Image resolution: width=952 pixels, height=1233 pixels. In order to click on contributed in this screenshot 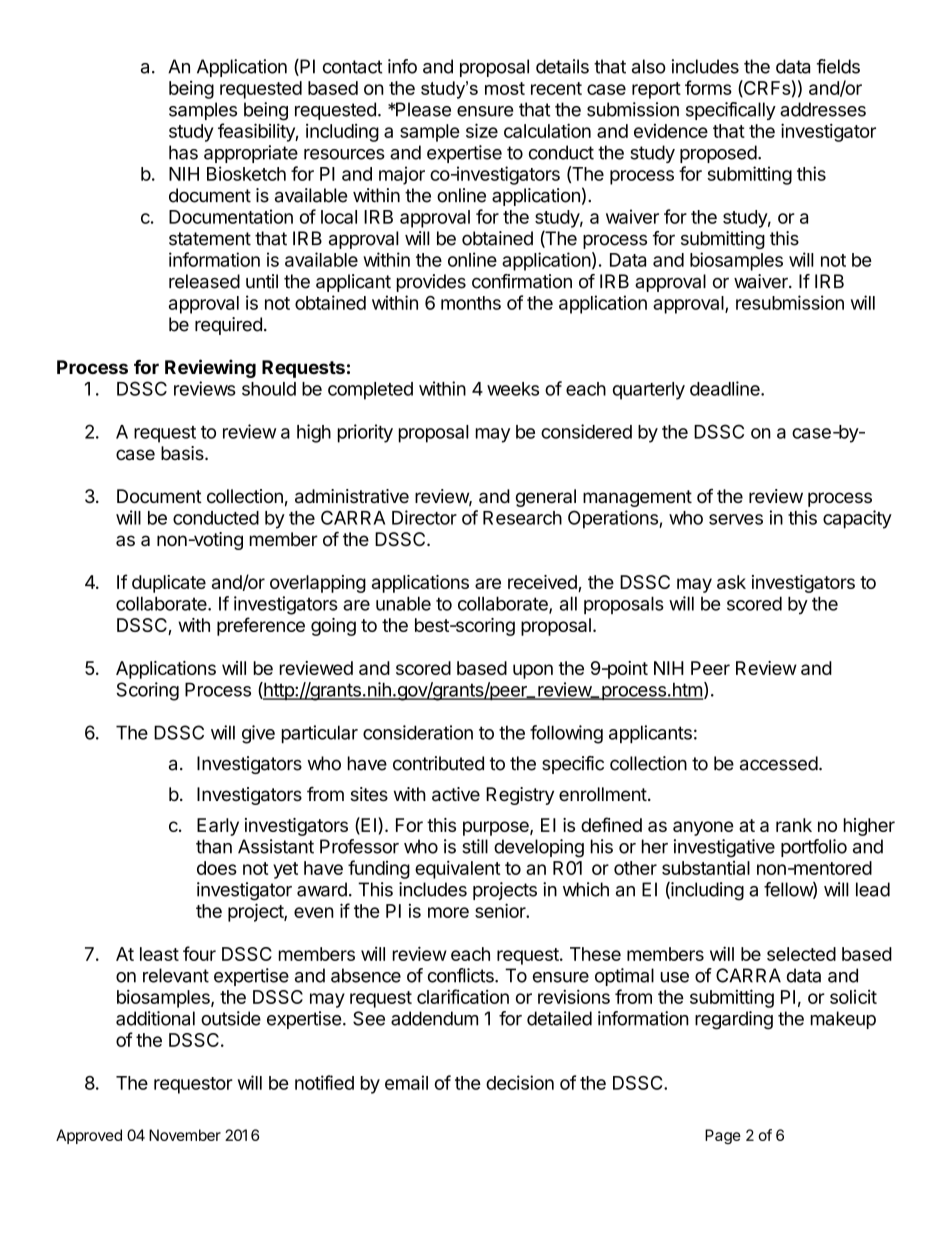, I will do `click(438, 763)`.
